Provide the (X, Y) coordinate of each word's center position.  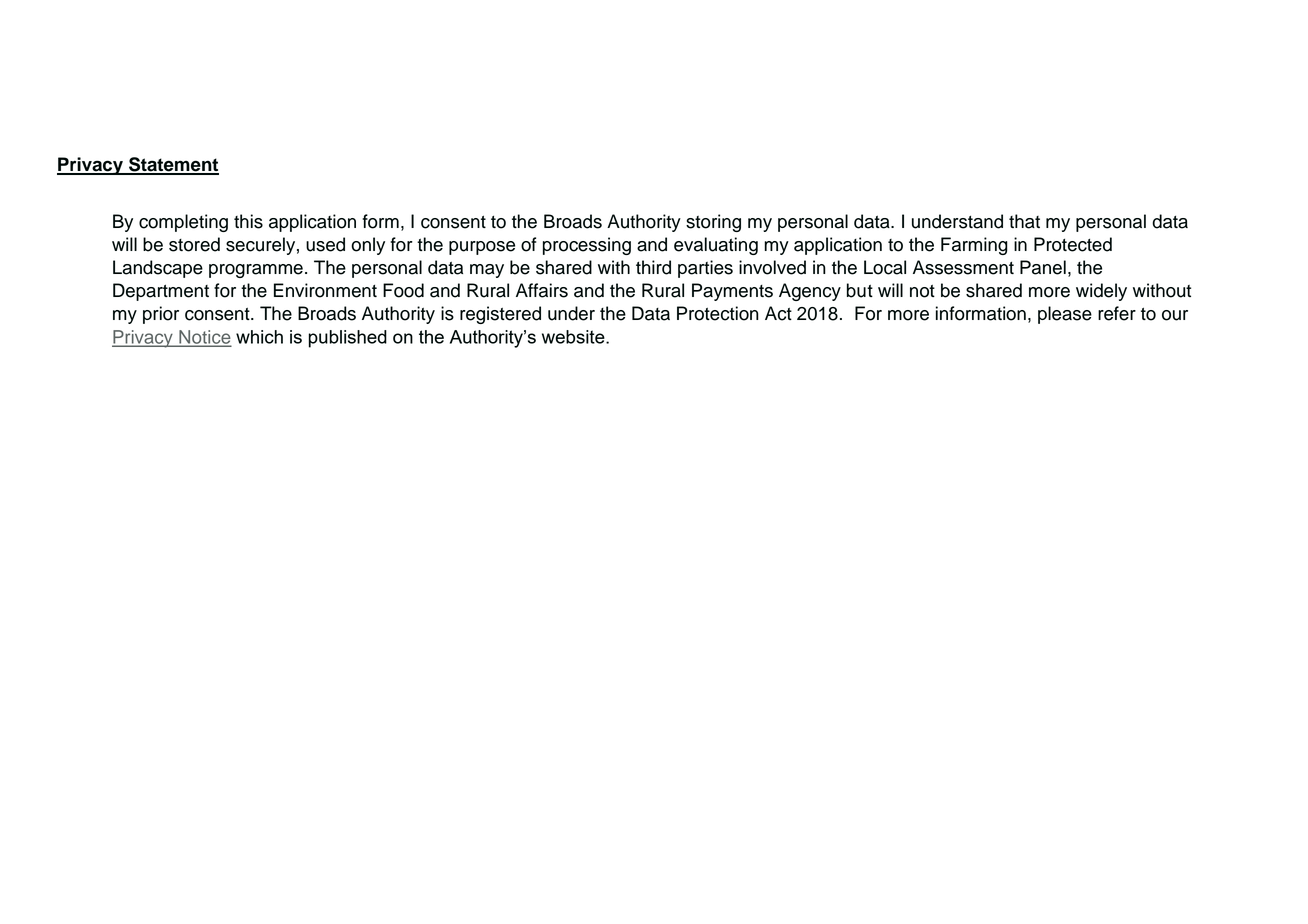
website (574, 337)
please (1065, 315)
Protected (1073, 244)
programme (256, 271)
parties (705, 269)
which (259, 337)
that (1024, 221)
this (248, 221)
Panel (1043, 267)
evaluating (716, 246)
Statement (173, 165)
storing (713, 223)
